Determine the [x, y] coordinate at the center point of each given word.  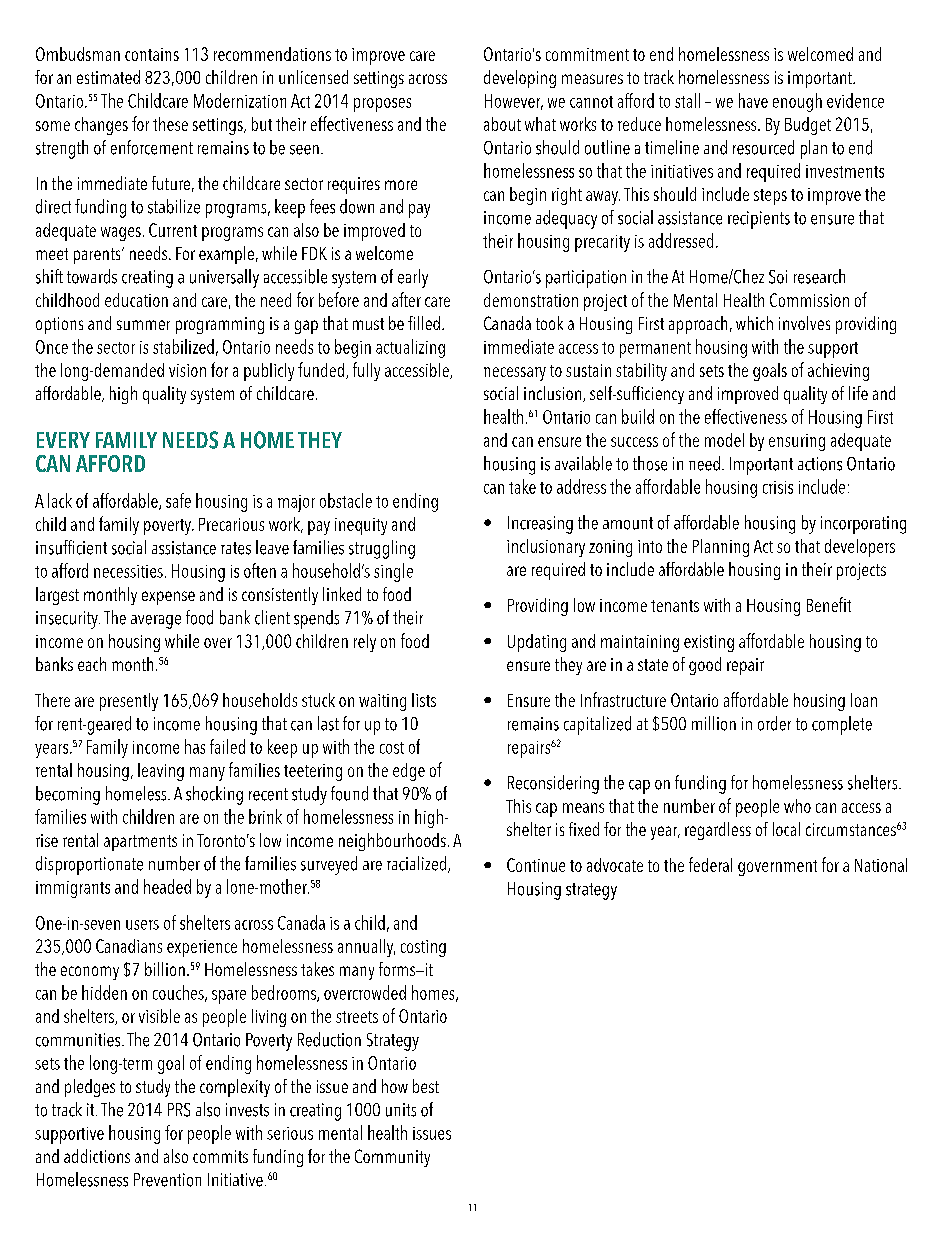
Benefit [829, 604]
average [156, 622]
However [514, 102]
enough [797, 102]
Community [392, 1158]
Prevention [167, 1180]
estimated [108, 77]
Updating [537, 643]
